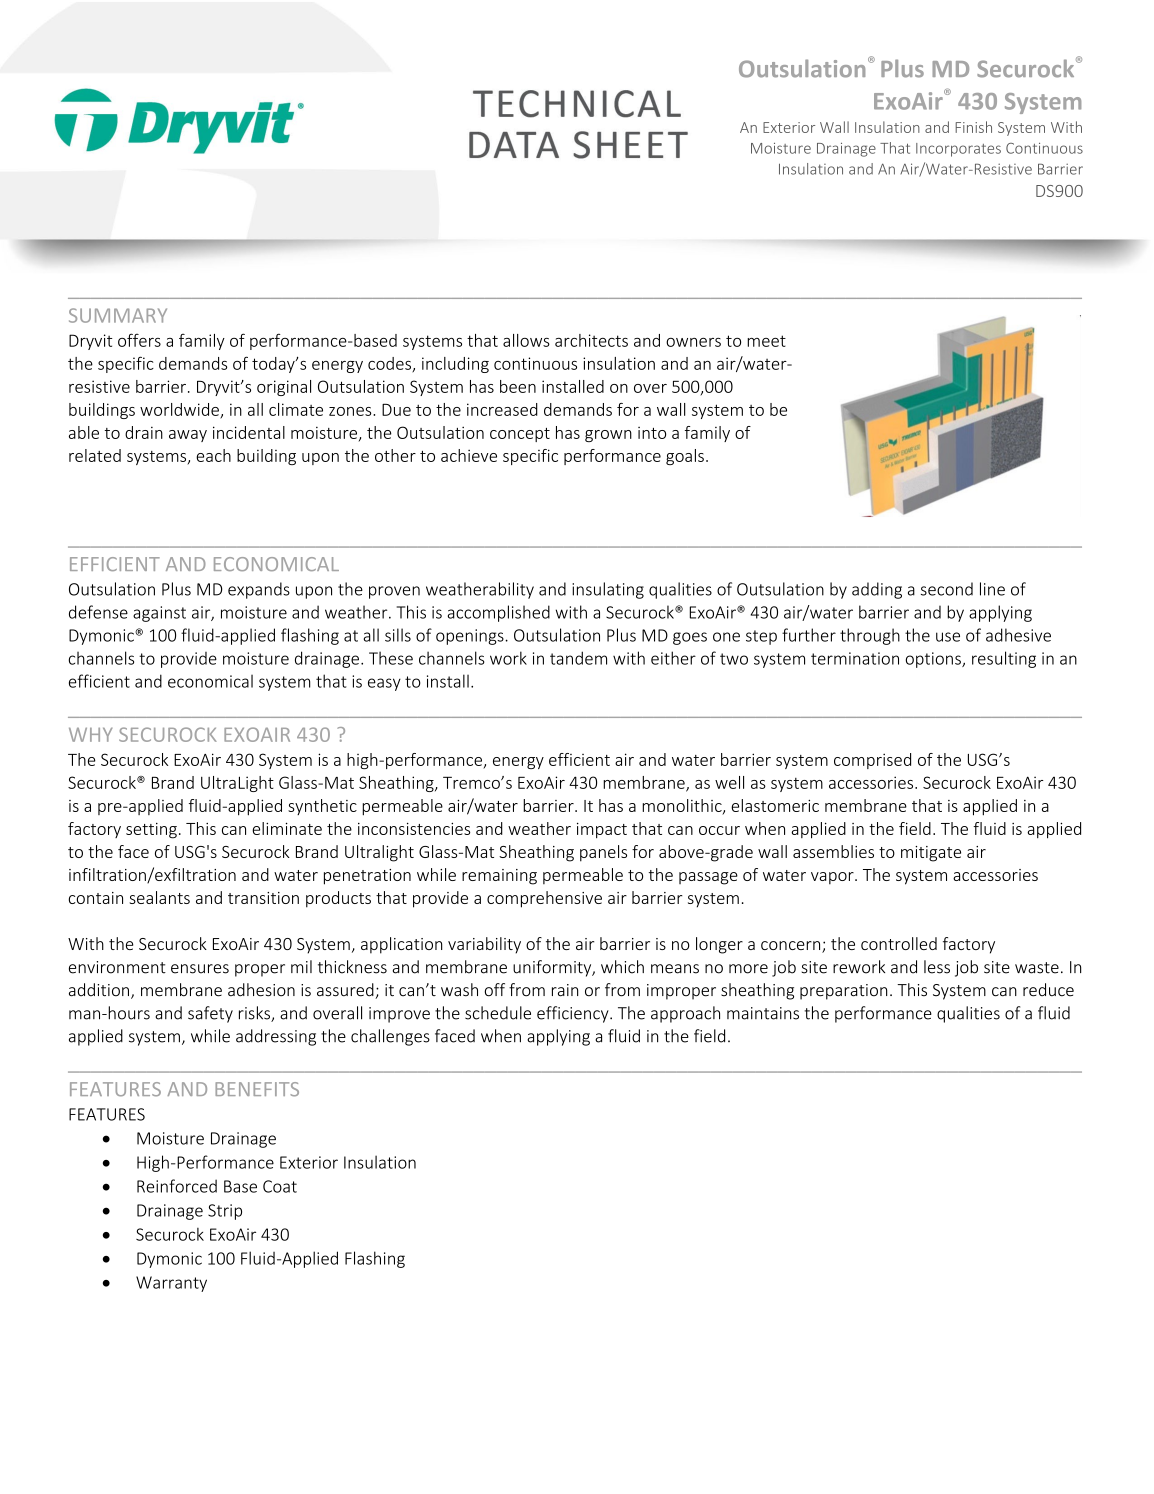 The height and width of the screenshot is (1494, 1154). Describe the element at coordinates (934, 660) in the screenshot. I see `options` at that location.
